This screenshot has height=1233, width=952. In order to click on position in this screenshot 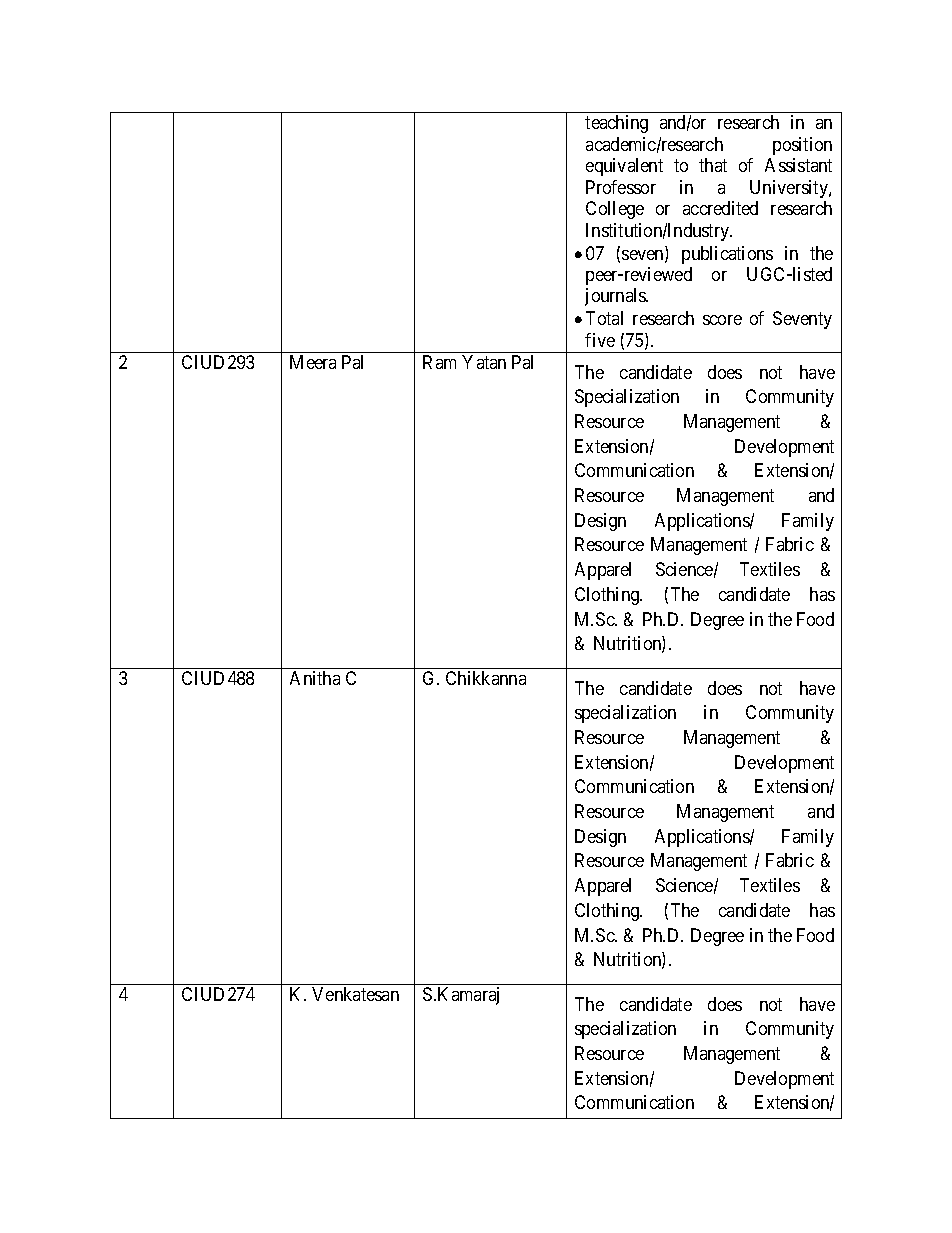, I will do `click(802, 146)`.
